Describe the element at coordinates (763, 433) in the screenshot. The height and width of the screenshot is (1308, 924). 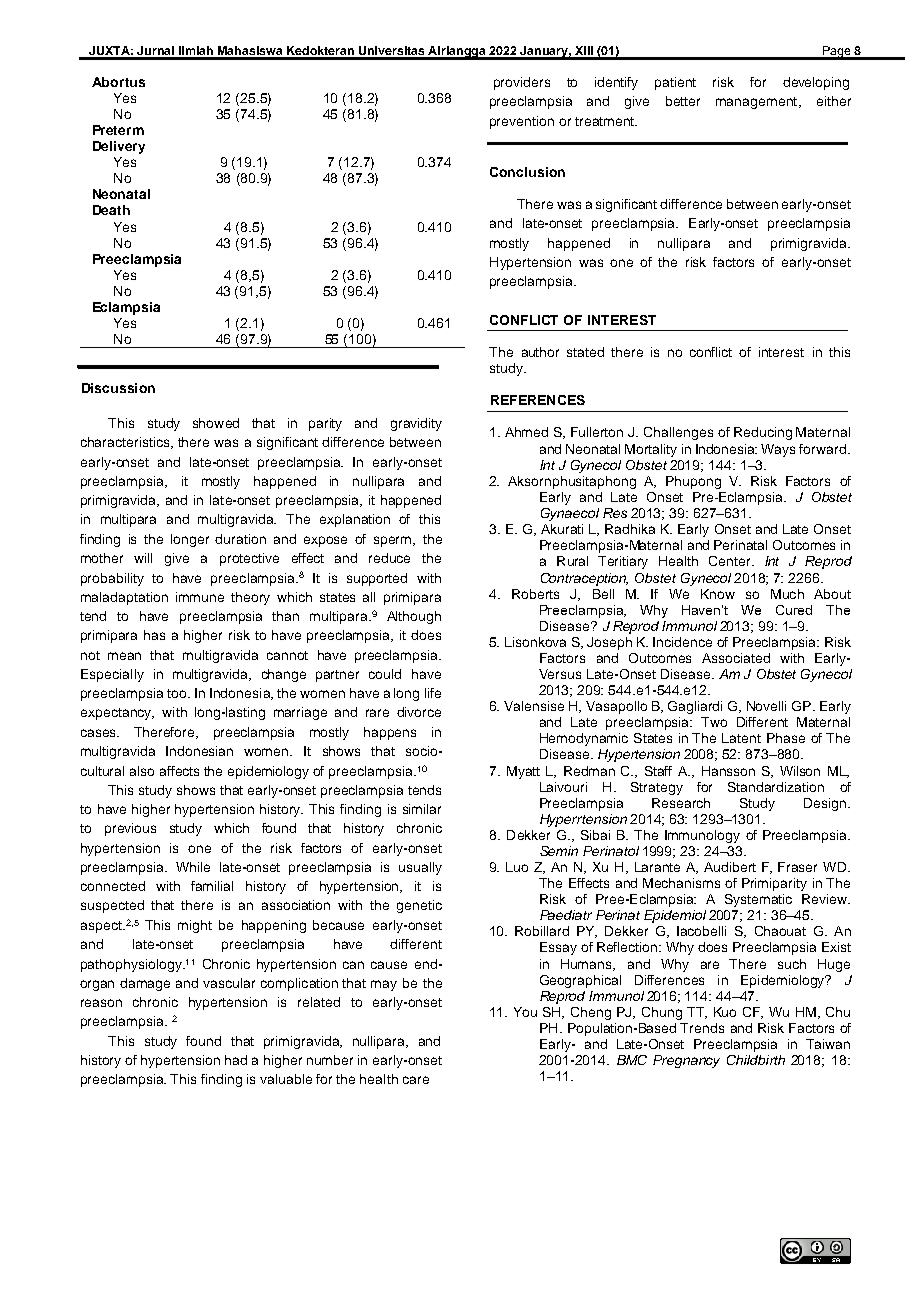
I see `Reducing` at that location.
